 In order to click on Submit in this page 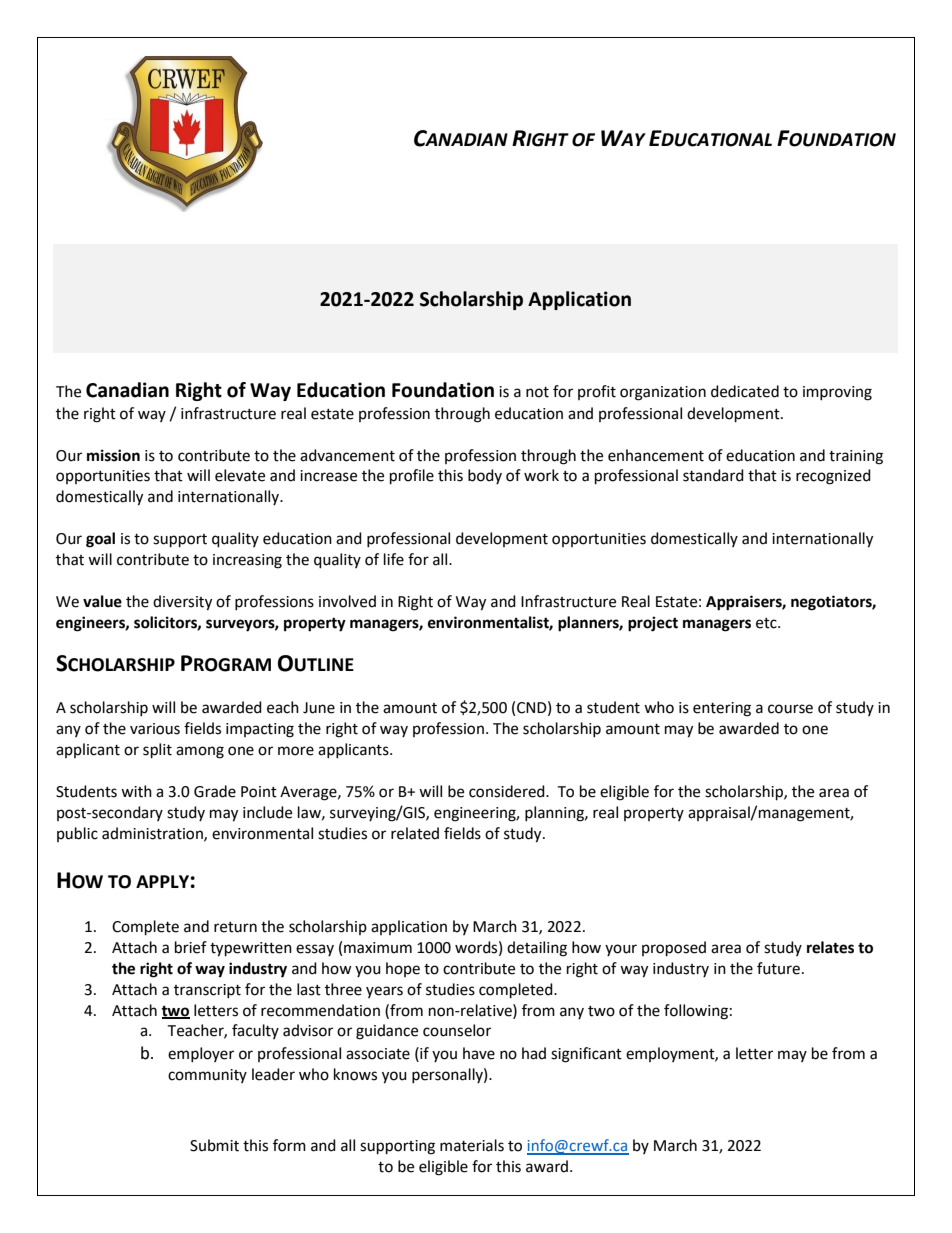, I will do `click(214, 1145)`.
